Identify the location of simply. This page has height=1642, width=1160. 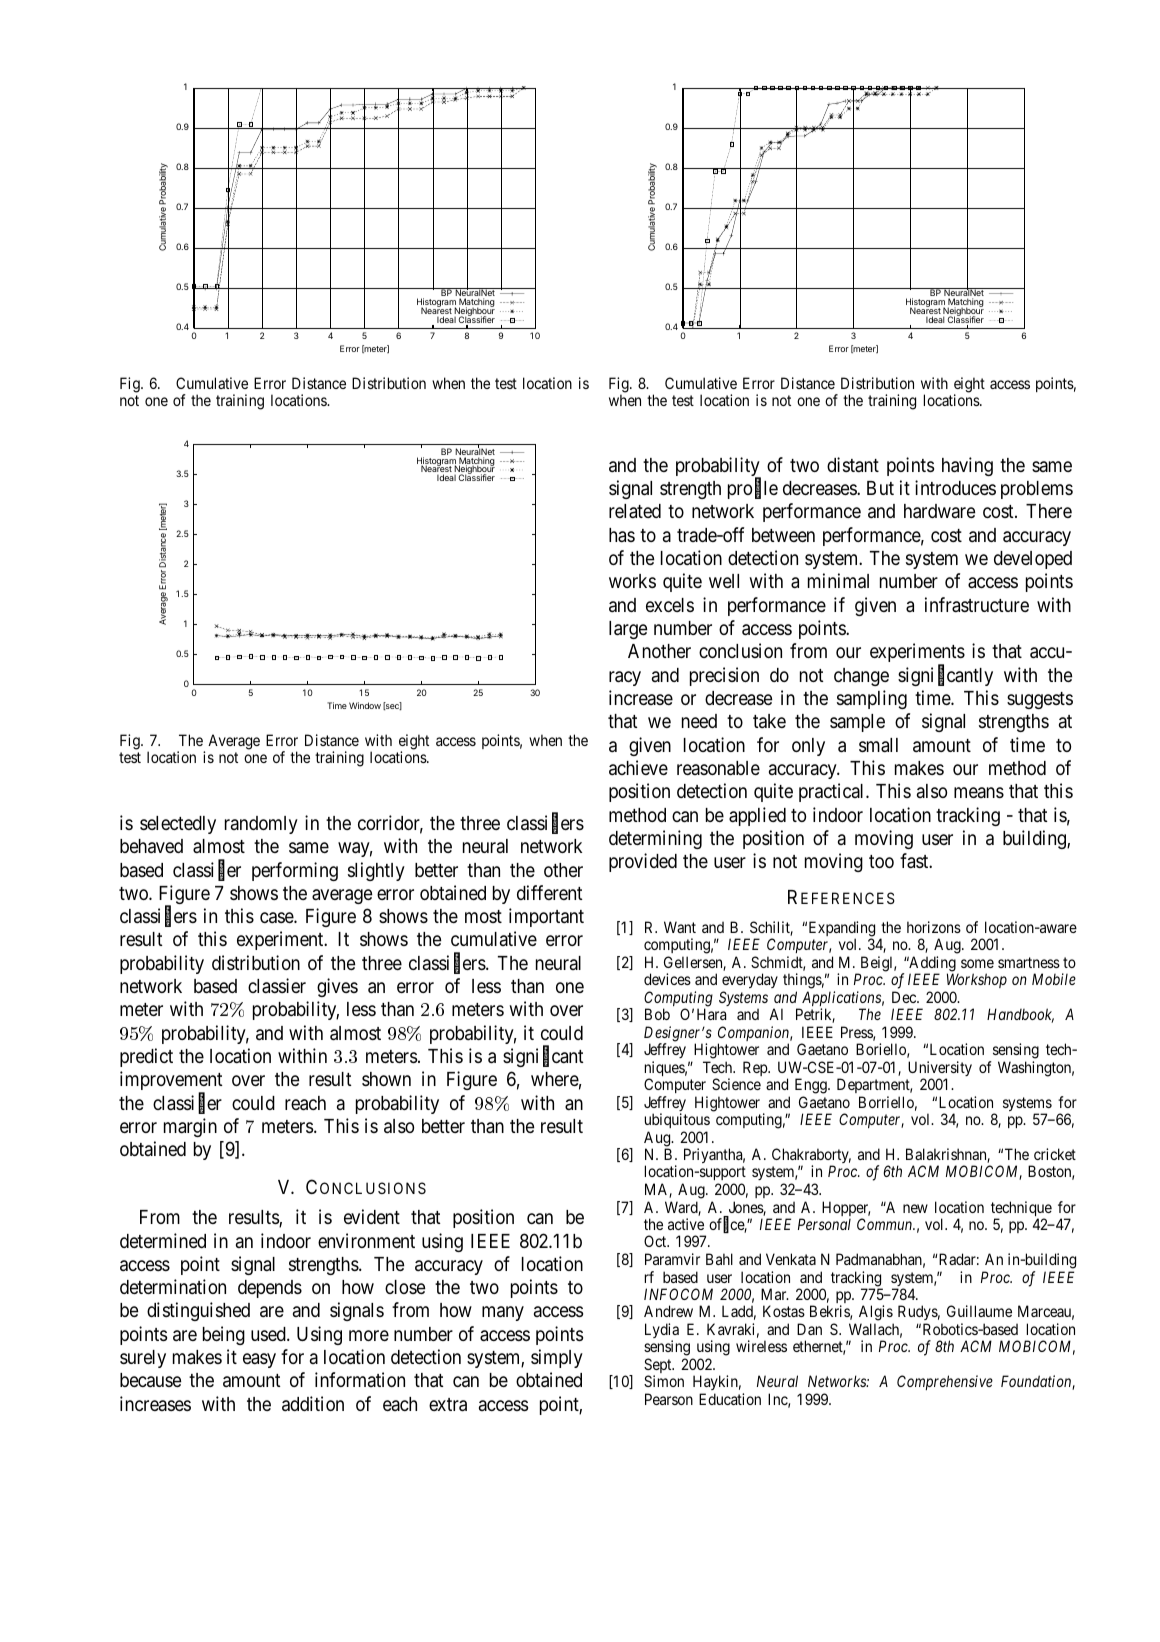
(557, 1358).
